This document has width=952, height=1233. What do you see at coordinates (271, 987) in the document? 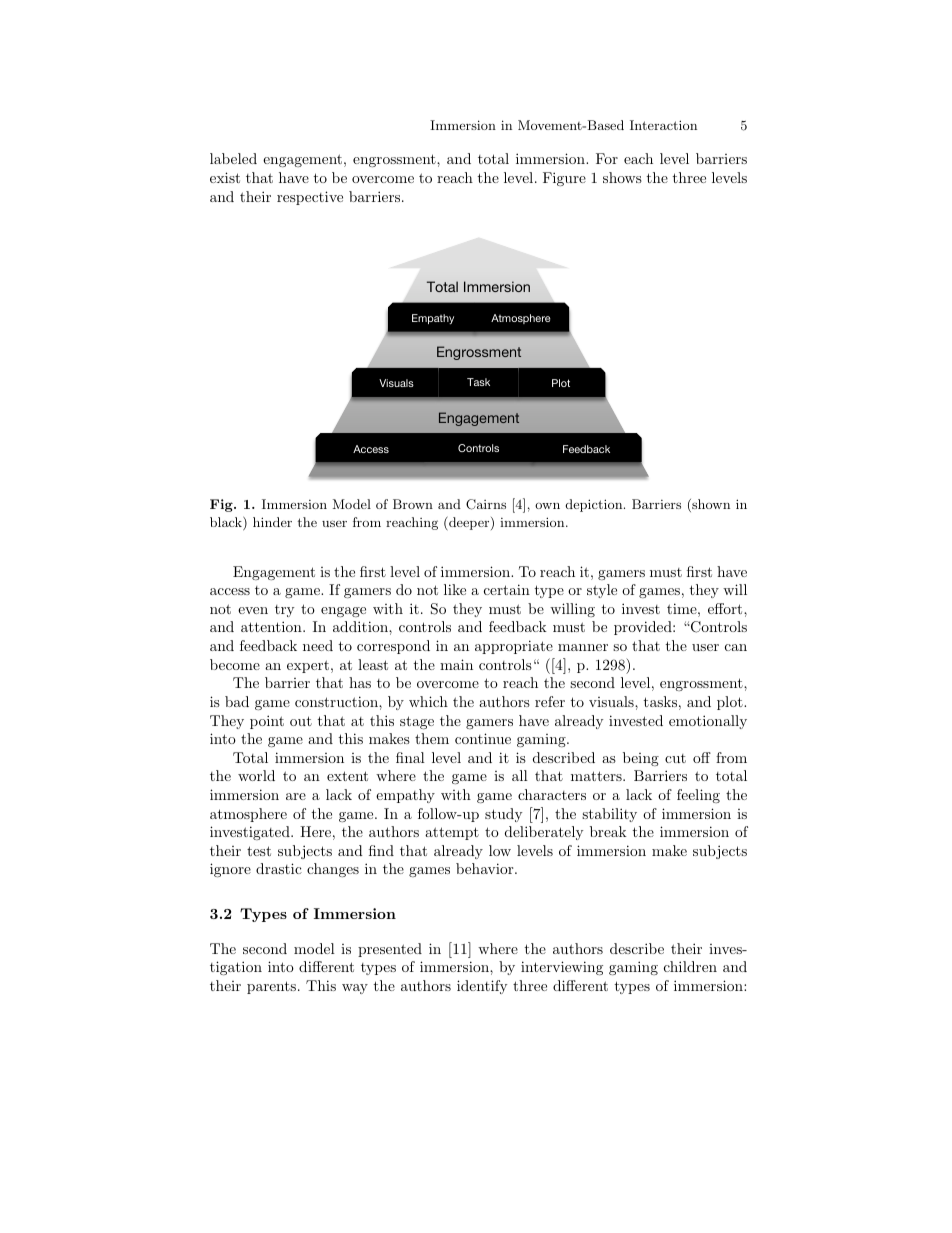
I see `parents` at bounding box center [271, 987].
